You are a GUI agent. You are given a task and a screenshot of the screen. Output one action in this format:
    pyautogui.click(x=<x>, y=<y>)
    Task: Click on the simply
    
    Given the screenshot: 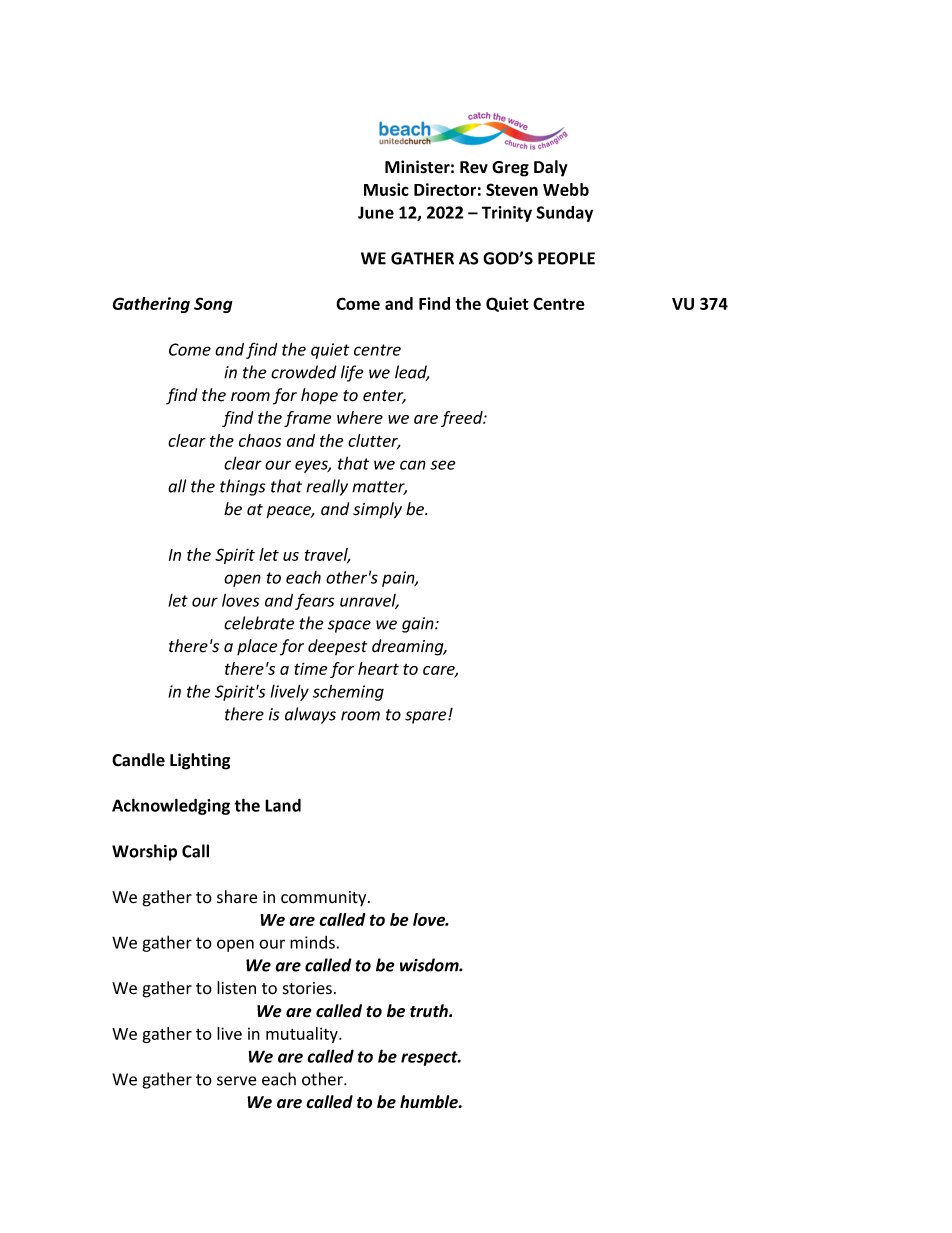 What is the action you would take?
    pyautogui.click(x=377, y=510)
